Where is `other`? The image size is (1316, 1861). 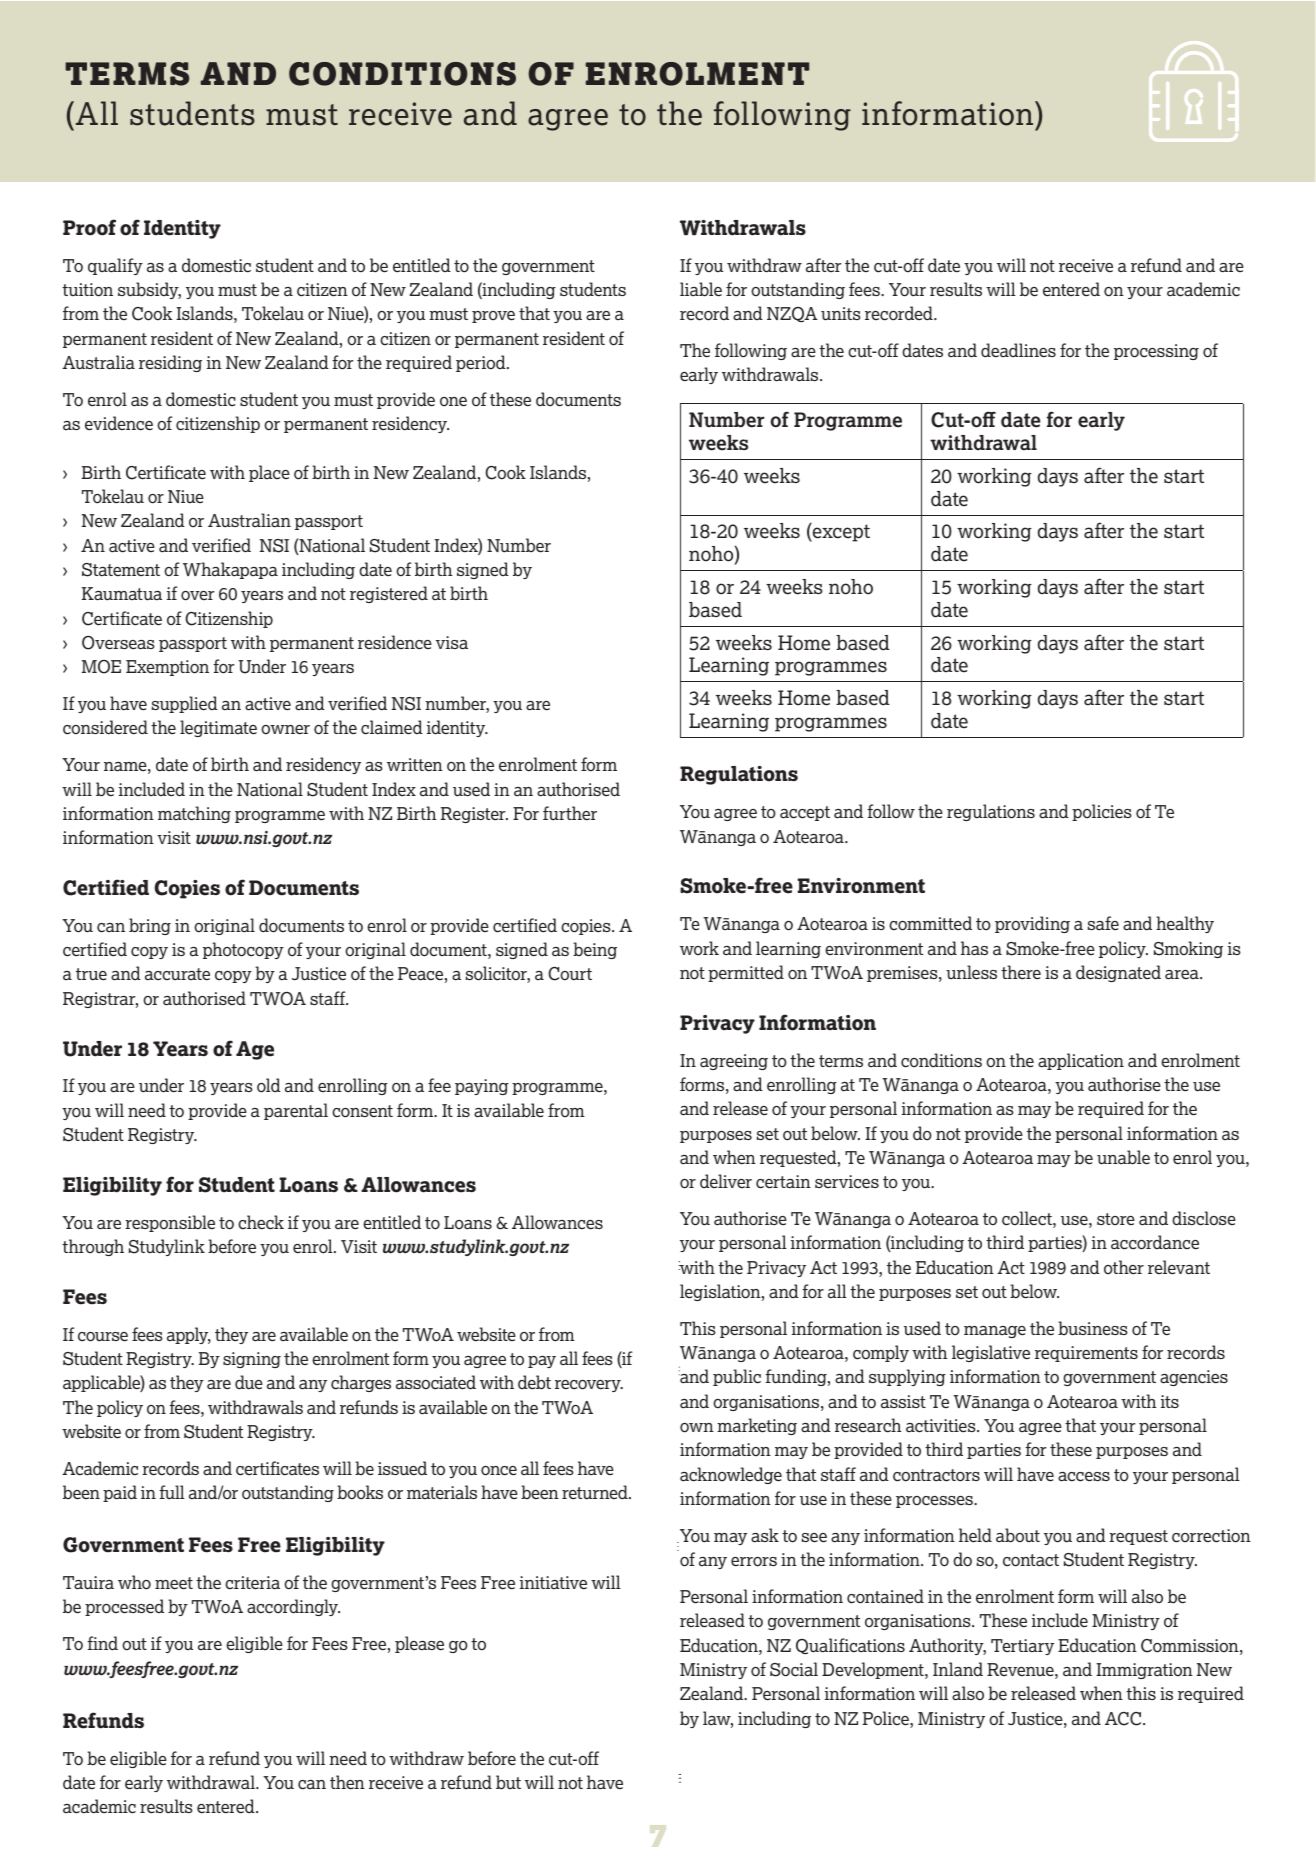
other is located at coordinates (1124, 1267).
